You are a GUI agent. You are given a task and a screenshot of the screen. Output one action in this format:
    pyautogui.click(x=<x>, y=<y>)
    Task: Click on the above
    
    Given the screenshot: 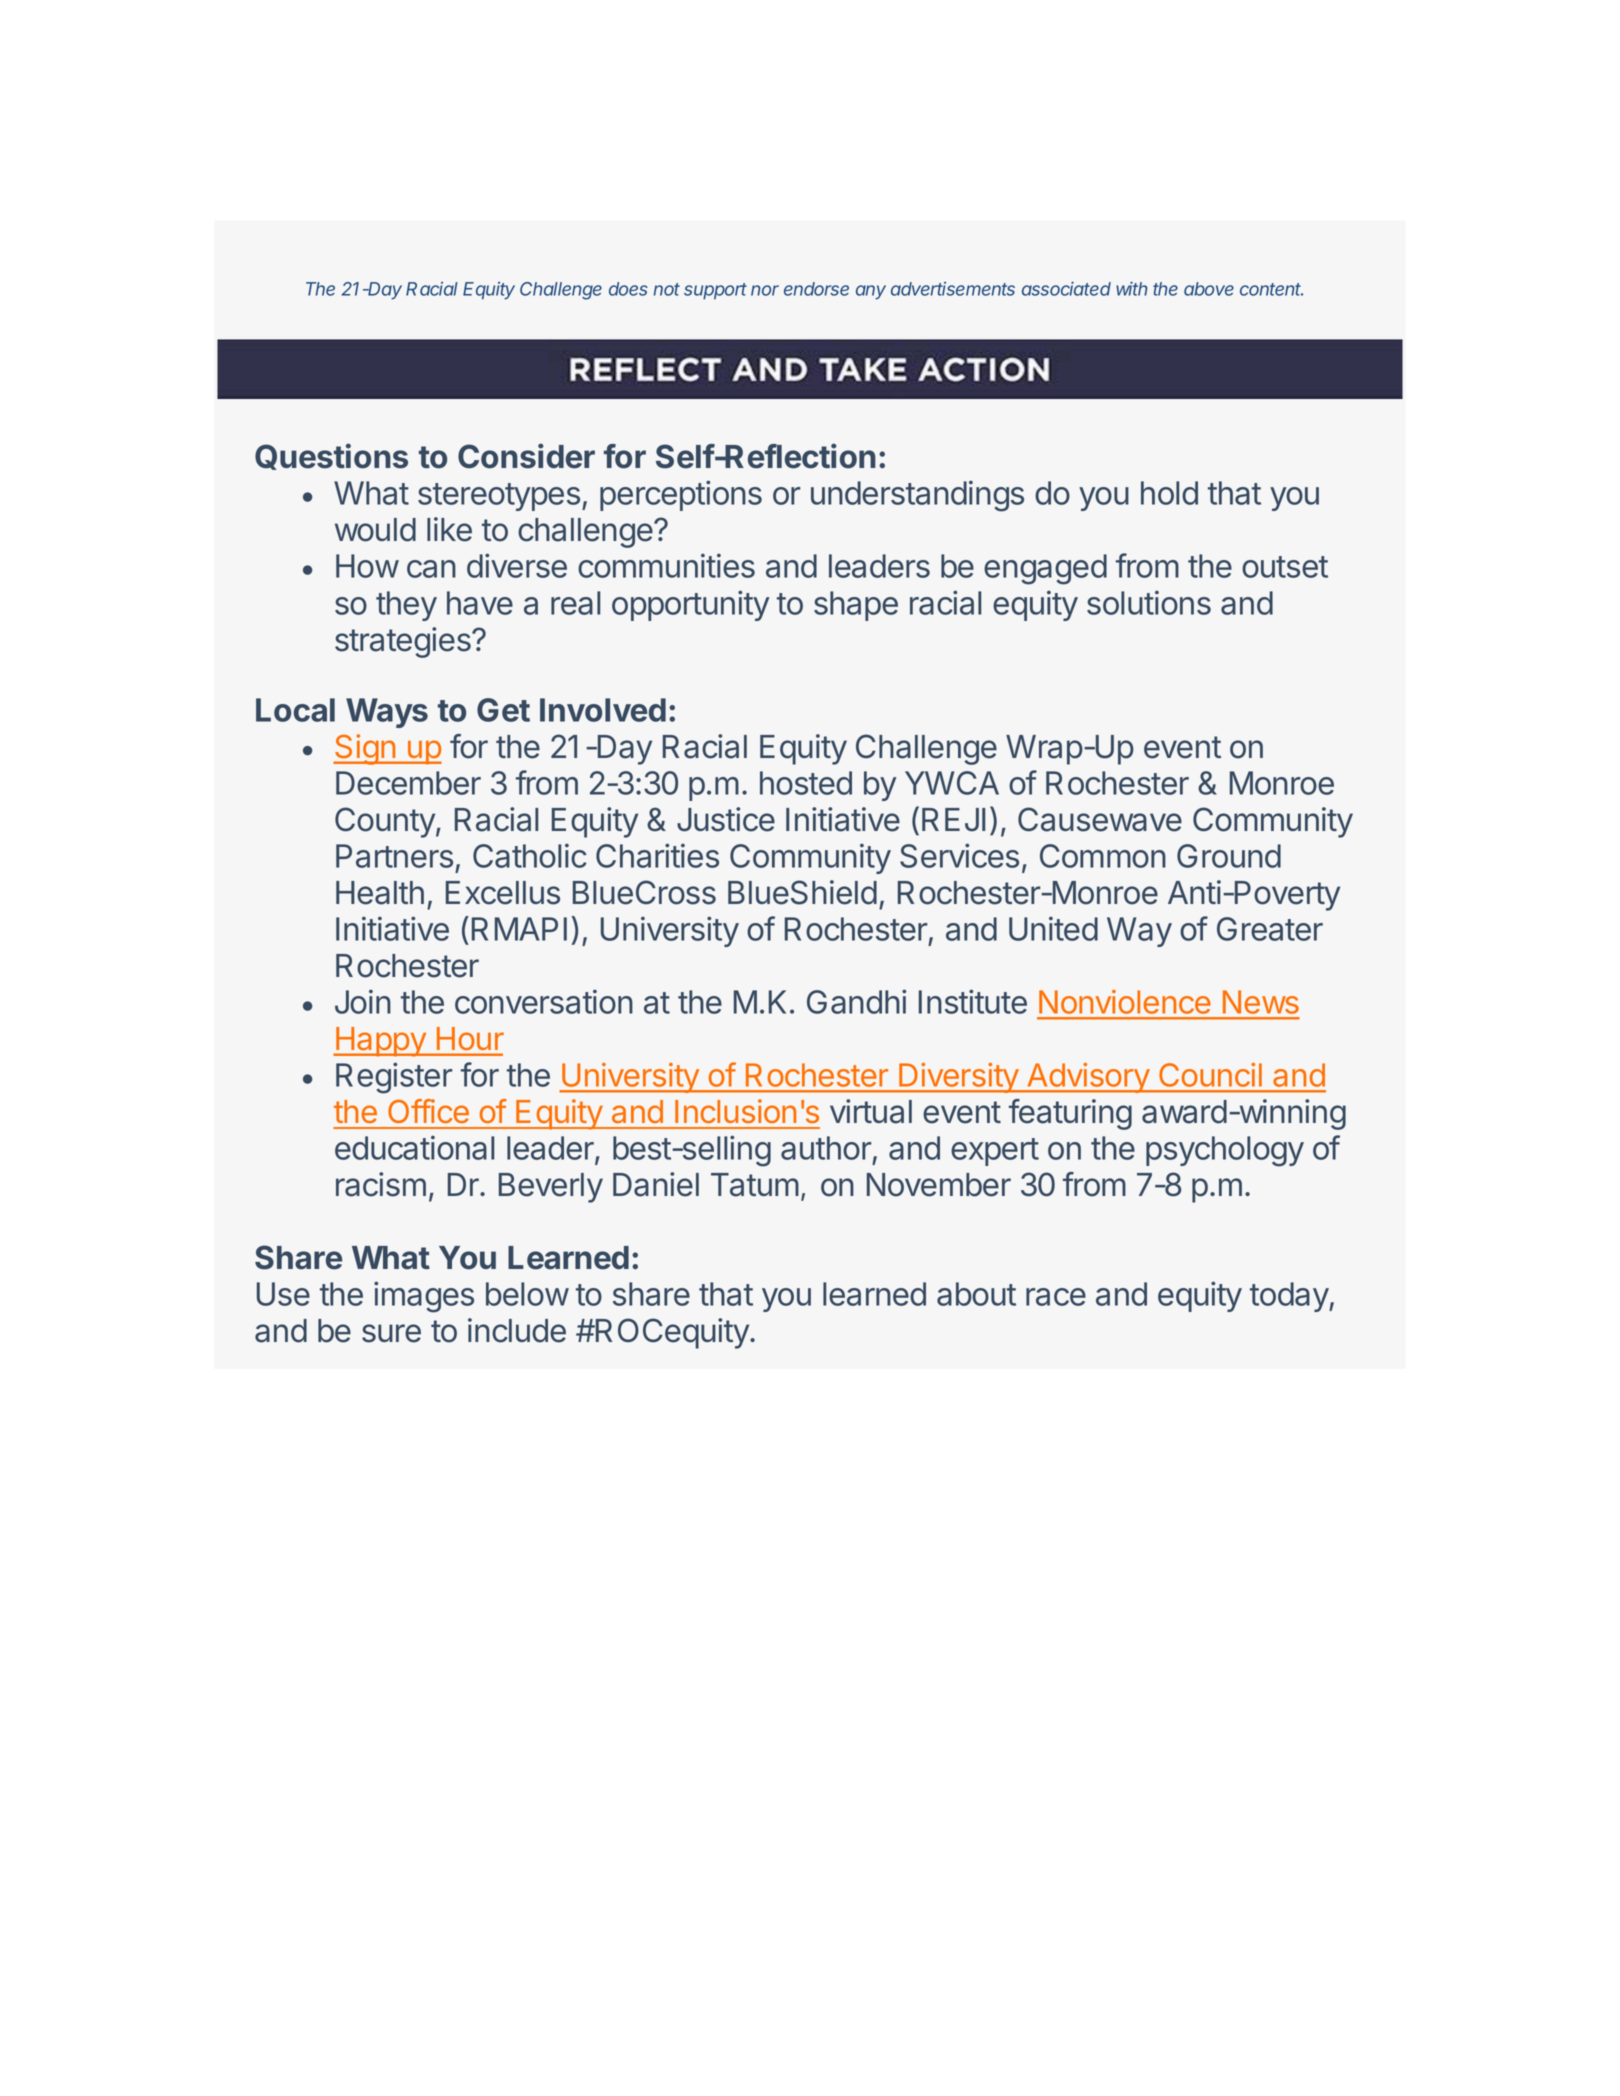 What is the action you would take?
    pyautogui.click(x=1209, y=289)
